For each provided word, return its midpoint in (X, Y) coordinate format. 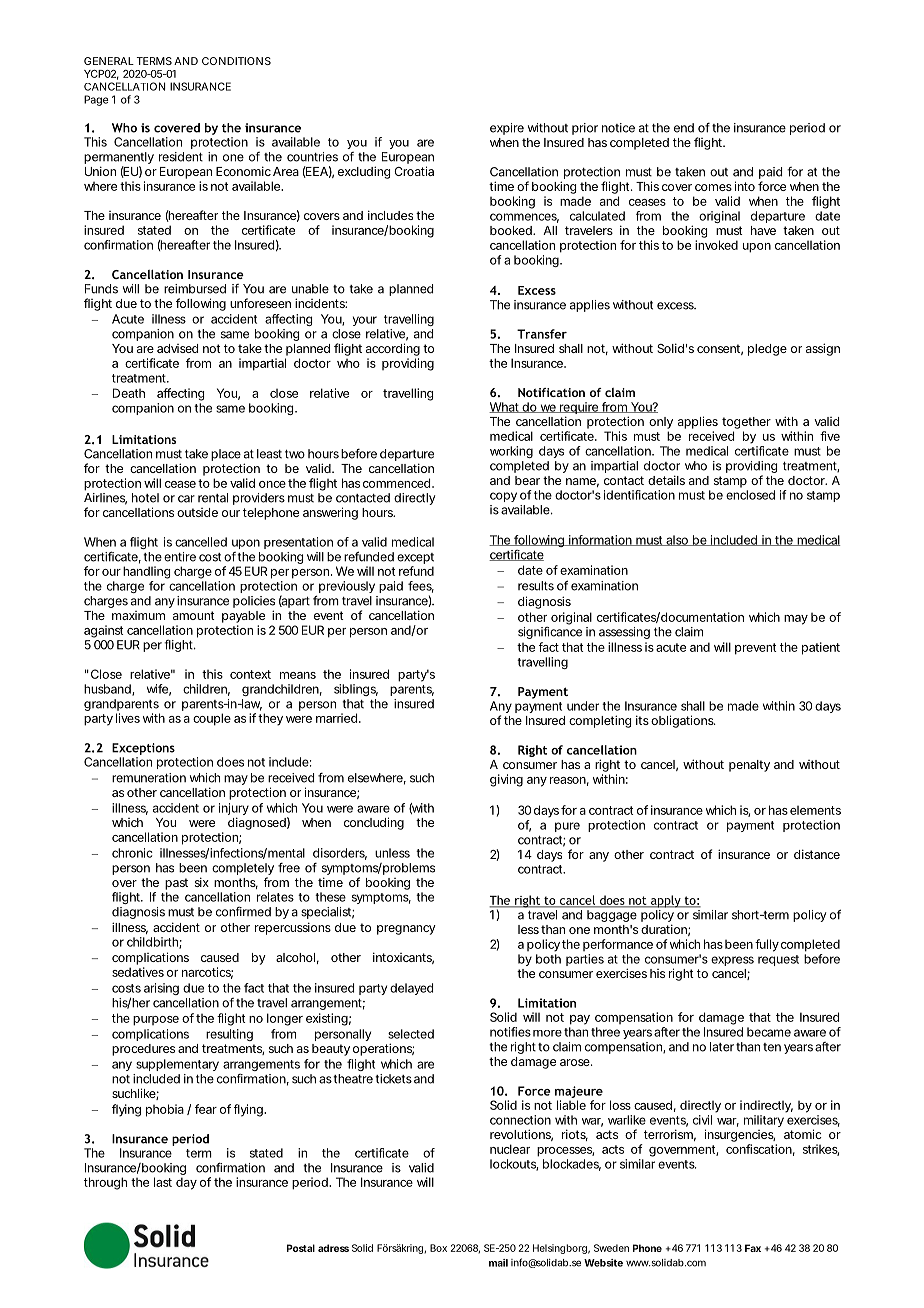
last (163, 1182)
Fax (753, 1248)
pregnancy (406, 930)
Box (438, 1248)
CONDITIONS (236, 61)
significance (550, 633)
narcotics (207, 973)
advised (177, 348)
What (505, 407)
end (684, 128)
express (732, 961)
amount (194, 615)
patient (821, 648)
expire (507, 129)
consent (720, 349)
